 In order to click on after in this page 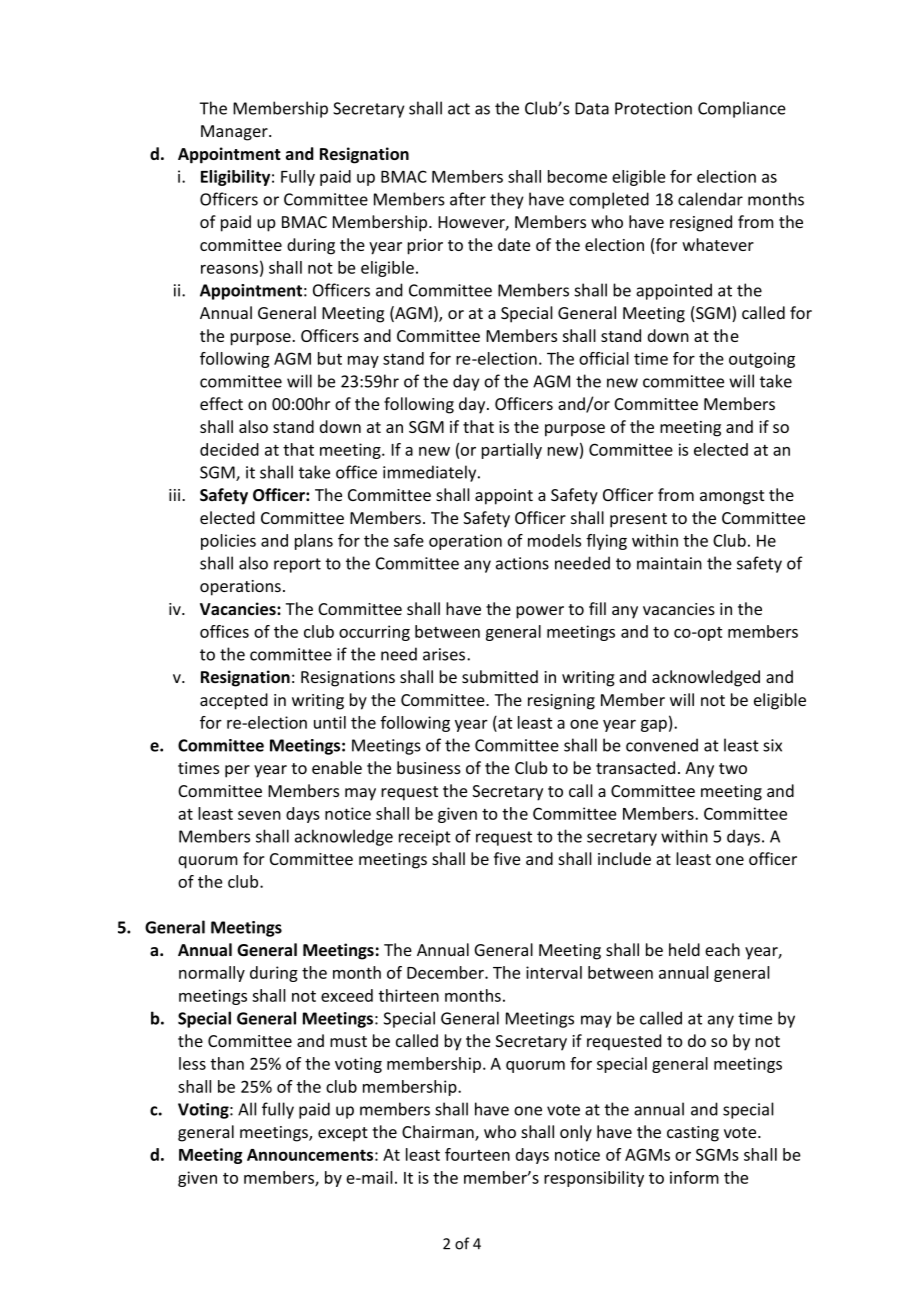, I will do `click(468, 199)`.
